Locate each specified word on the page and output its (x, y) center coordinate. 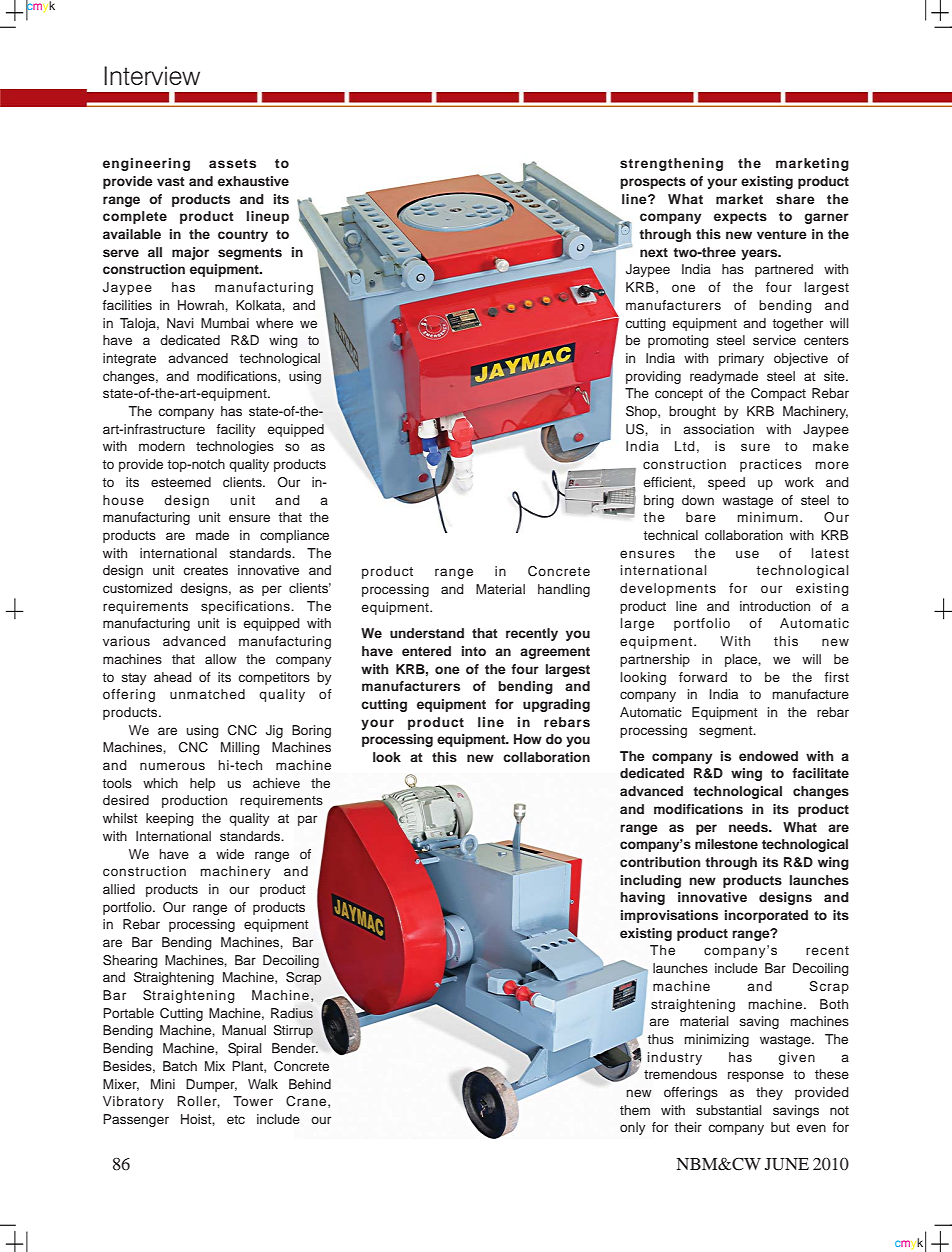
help (202, 784)
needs (749, 827)
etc (236, 1119)
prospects (653, 183)
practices (771, 465)
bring (659, 501)
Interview (152, 75)
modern (162, 446)
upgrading (556, 705)
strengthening (671, 164)
